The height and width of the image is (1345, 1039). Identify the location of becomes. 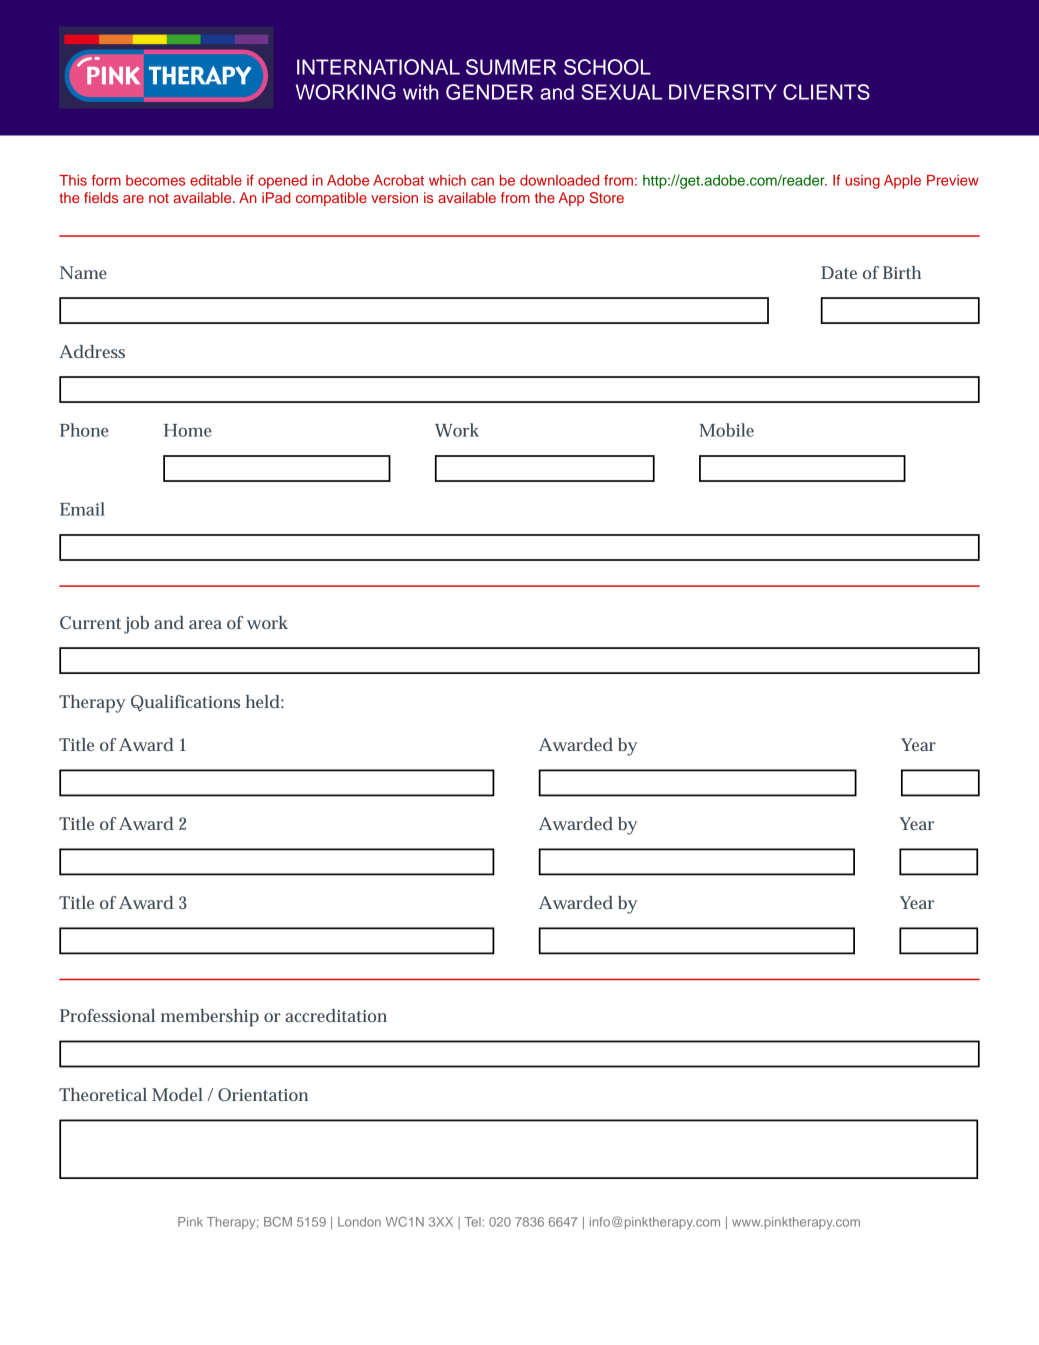
(155, 180).
